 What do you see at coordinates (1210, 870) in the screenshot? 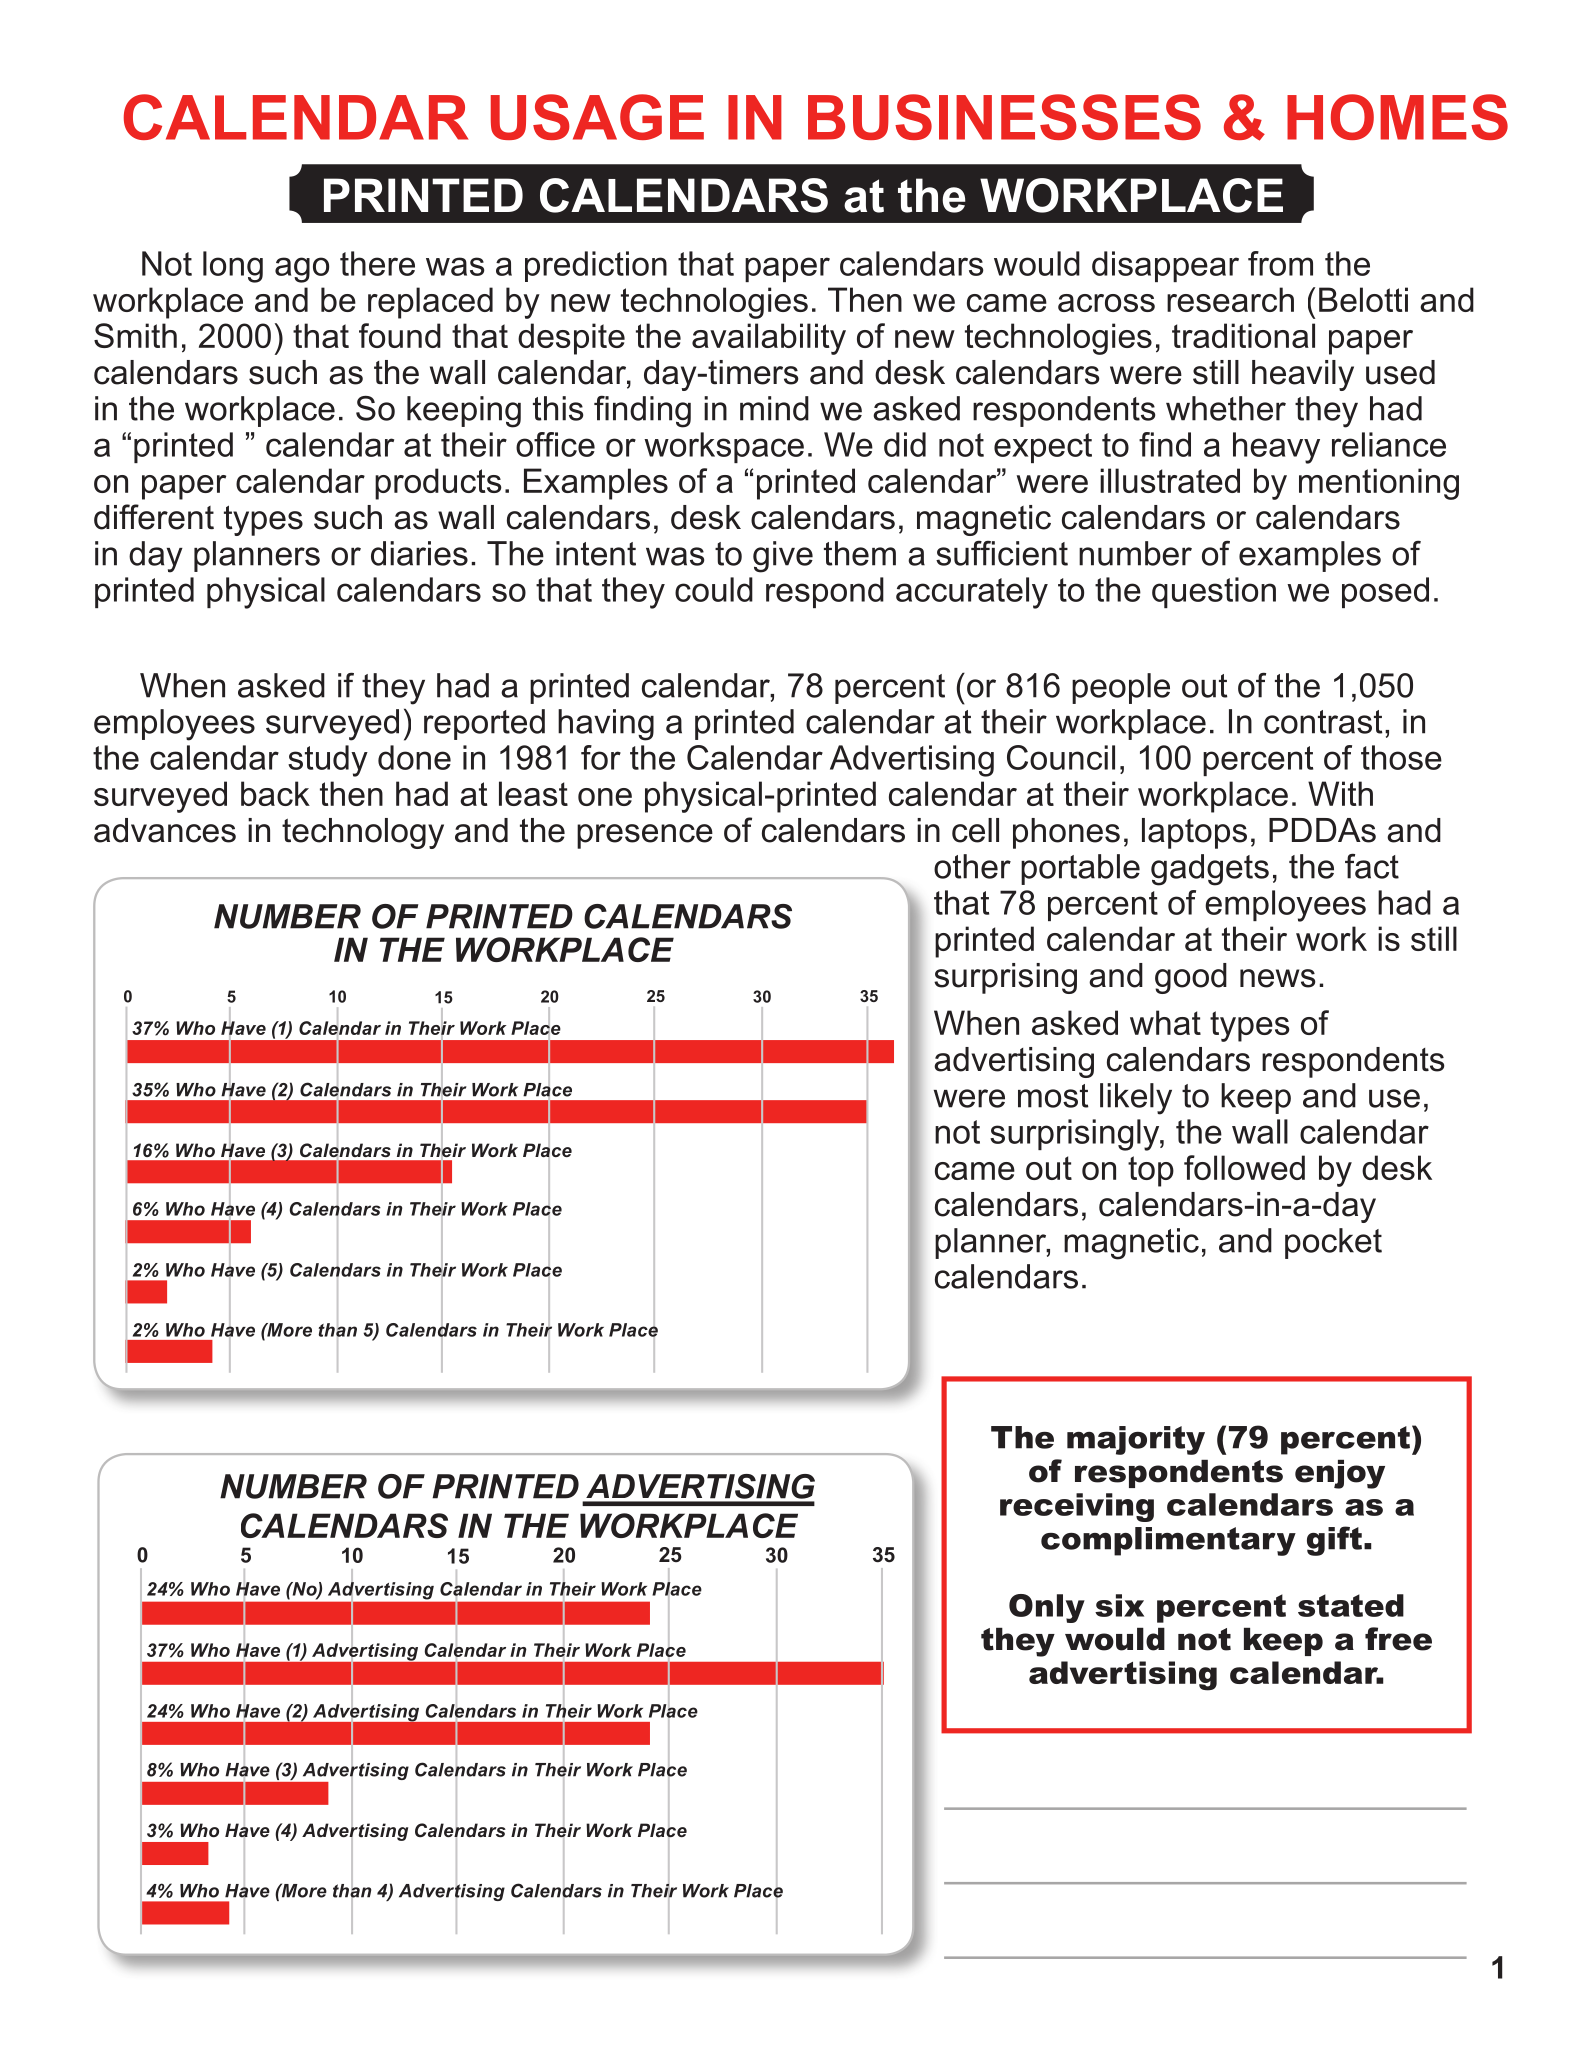
I see `gadgets` at bounding box center [1210, 870].
